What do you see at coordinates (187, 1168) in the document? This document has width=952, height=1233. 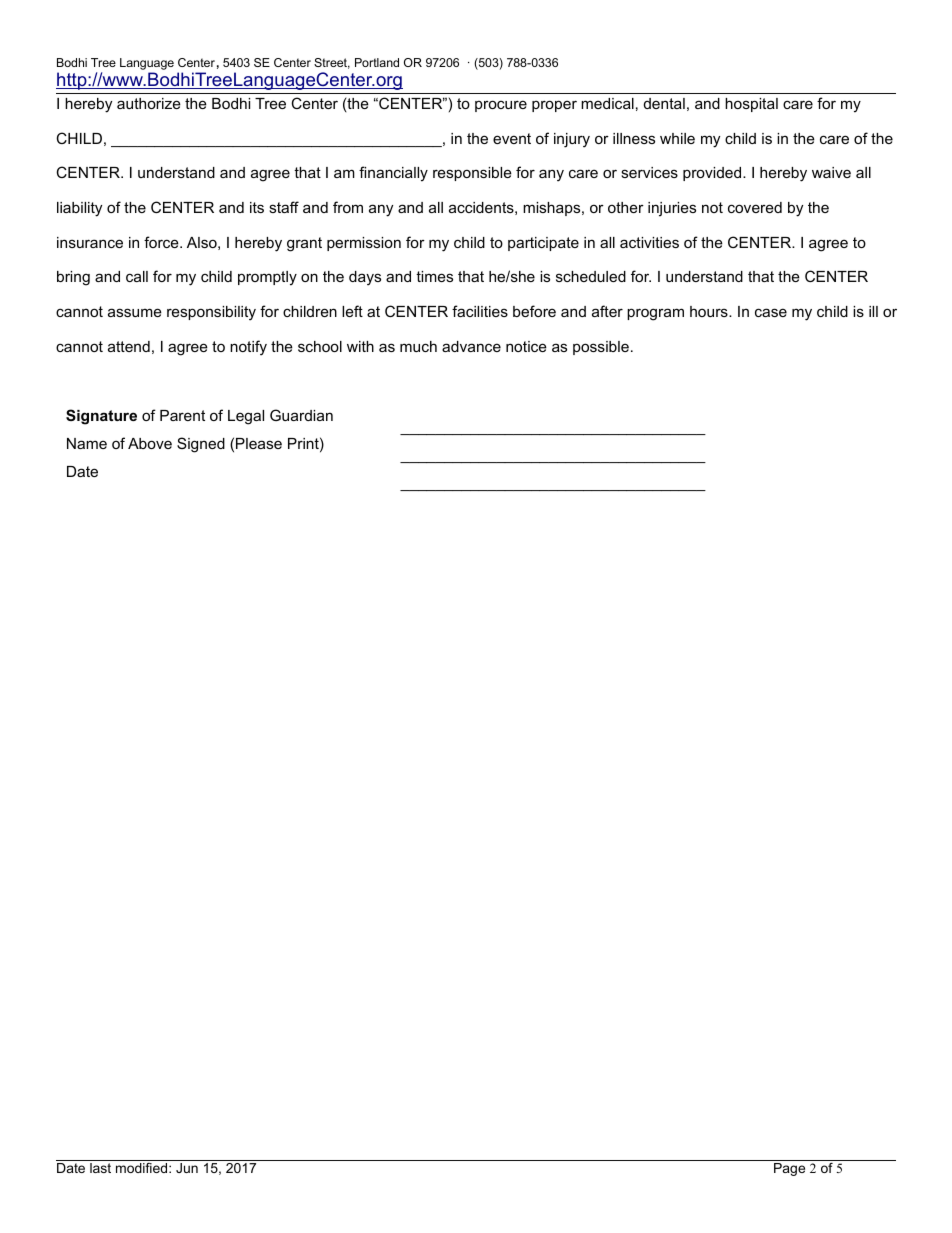 I see `Jun` at bounding box center [187, 1168].
